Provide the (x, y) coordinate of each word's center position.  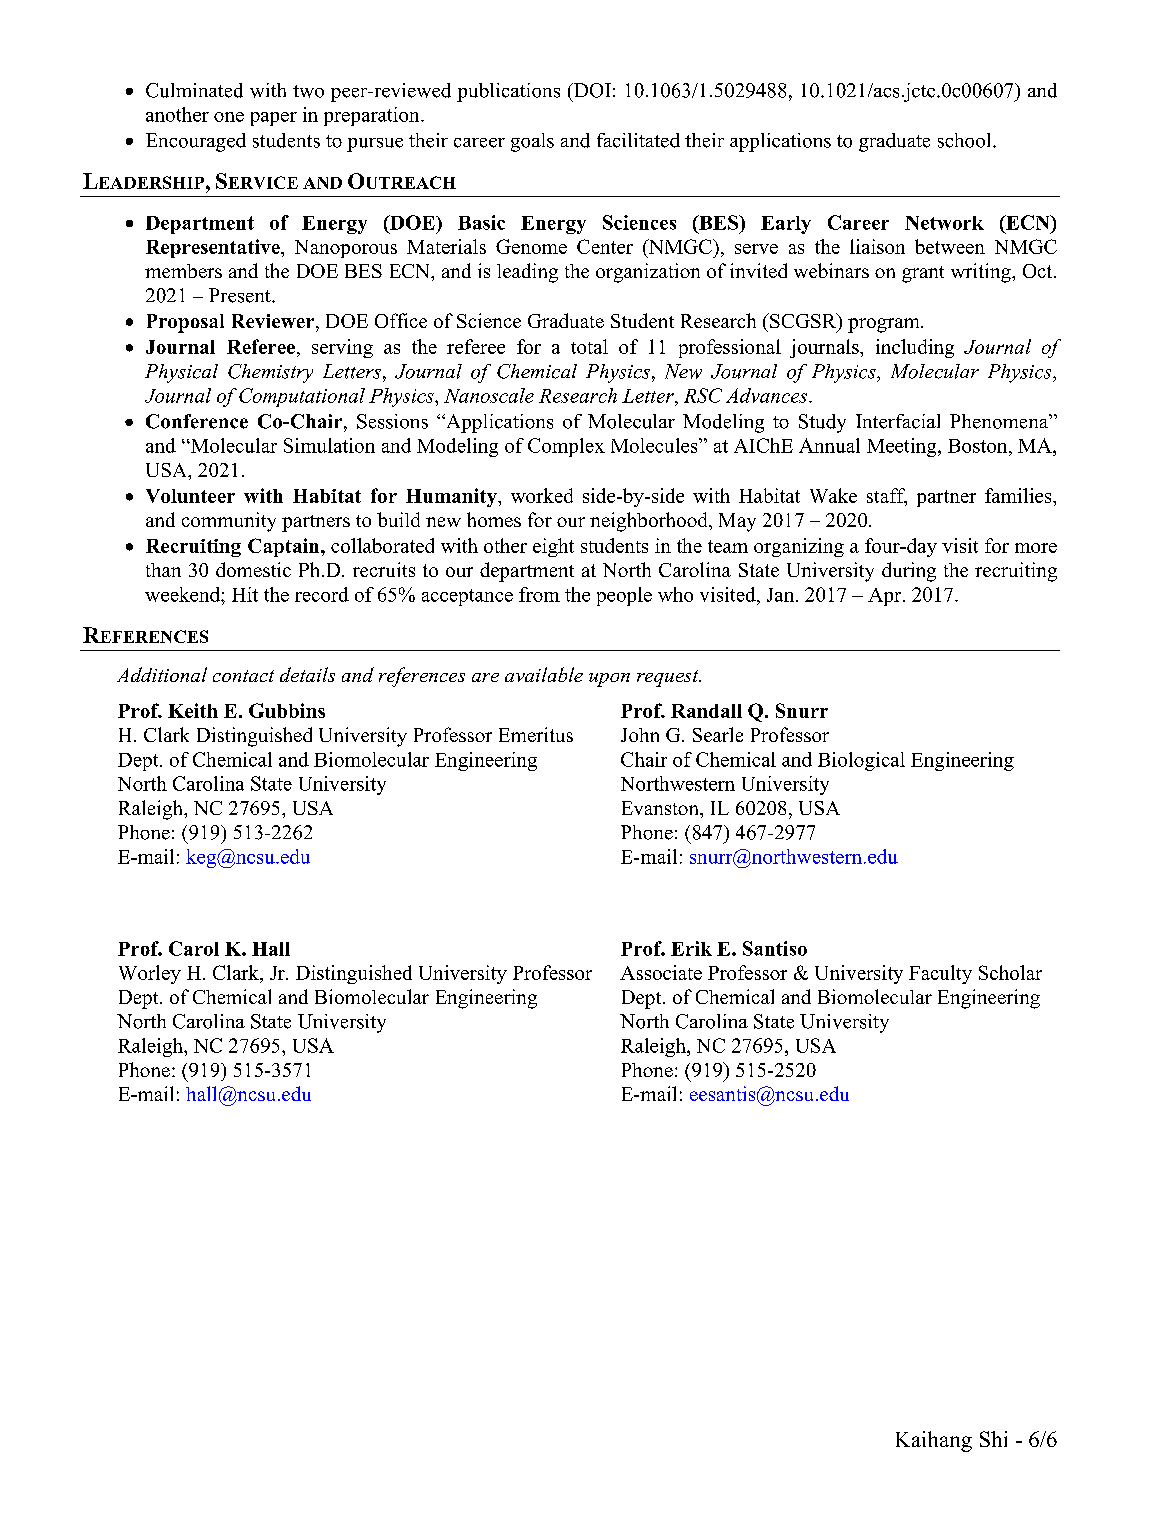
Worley (150, 974)
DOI (591, 90)
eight (553, 547)
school (966, 140)
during (909, 572)
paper (274, 119)
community (229, 522)
